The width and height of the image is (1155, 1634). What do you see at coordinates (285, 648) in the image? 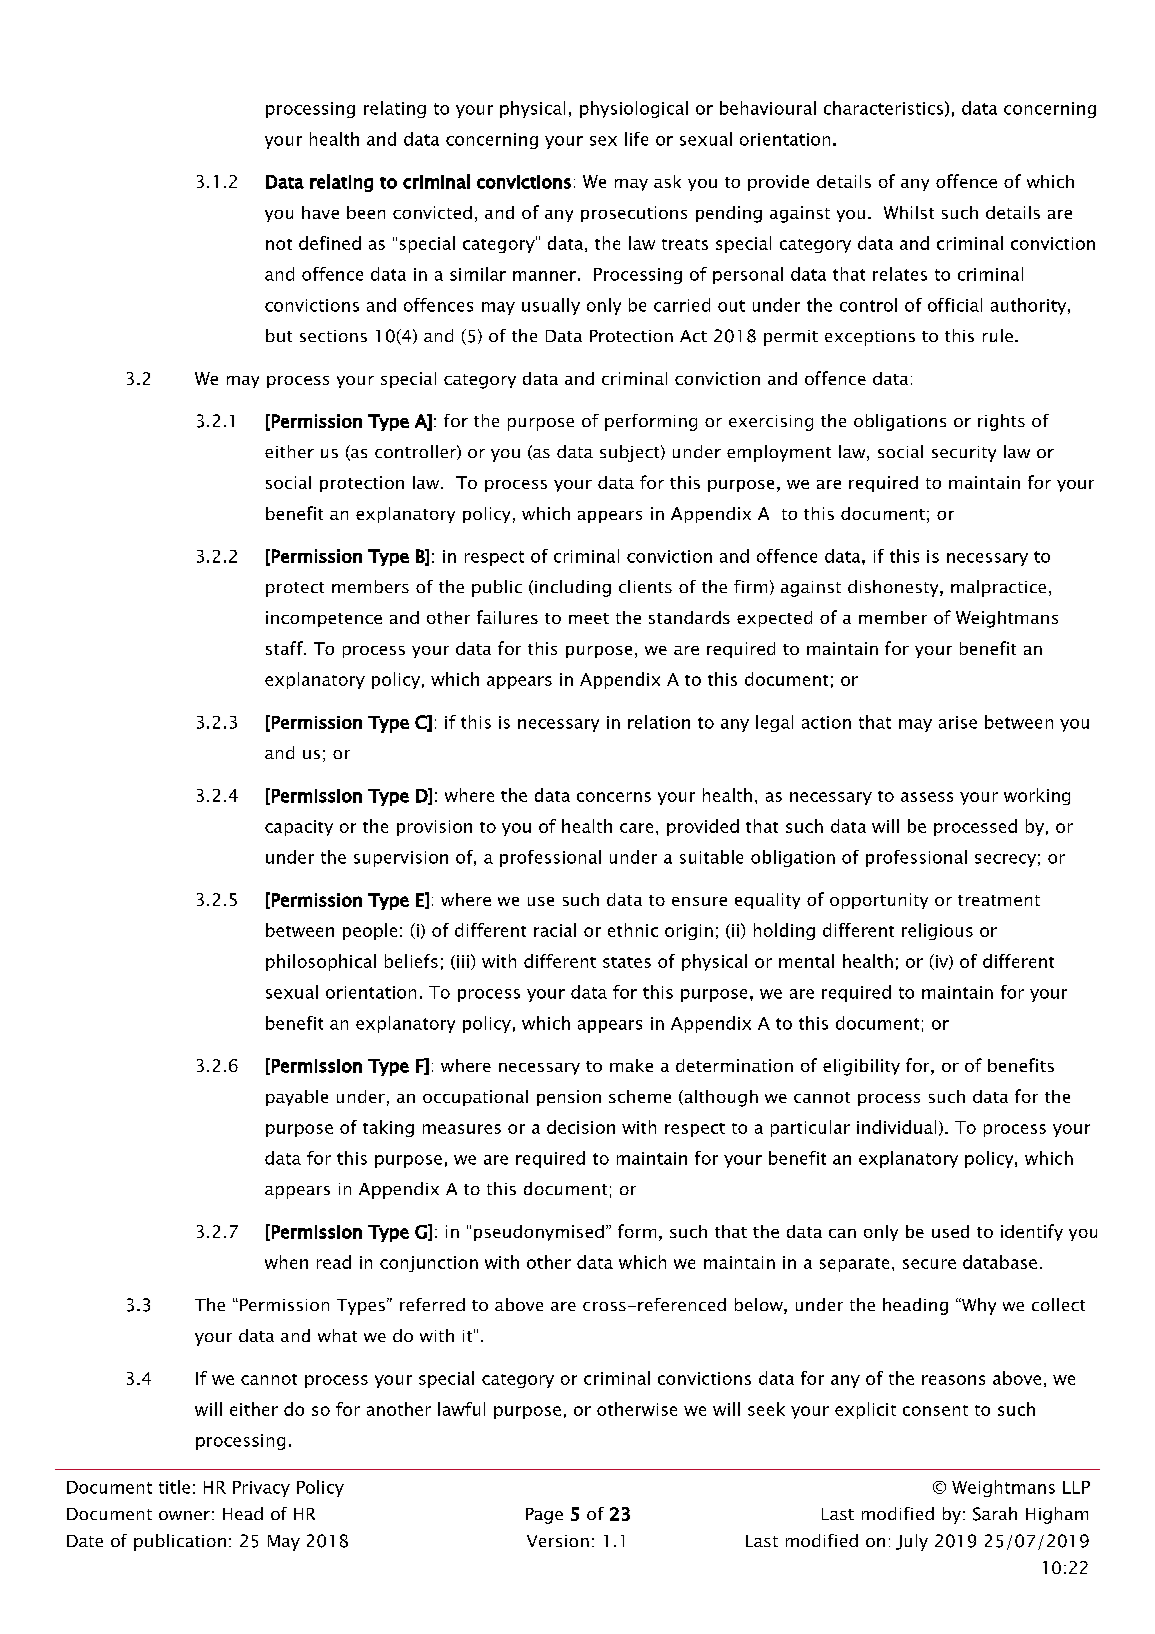
I see `staff` at bounding box center [285, 648].
